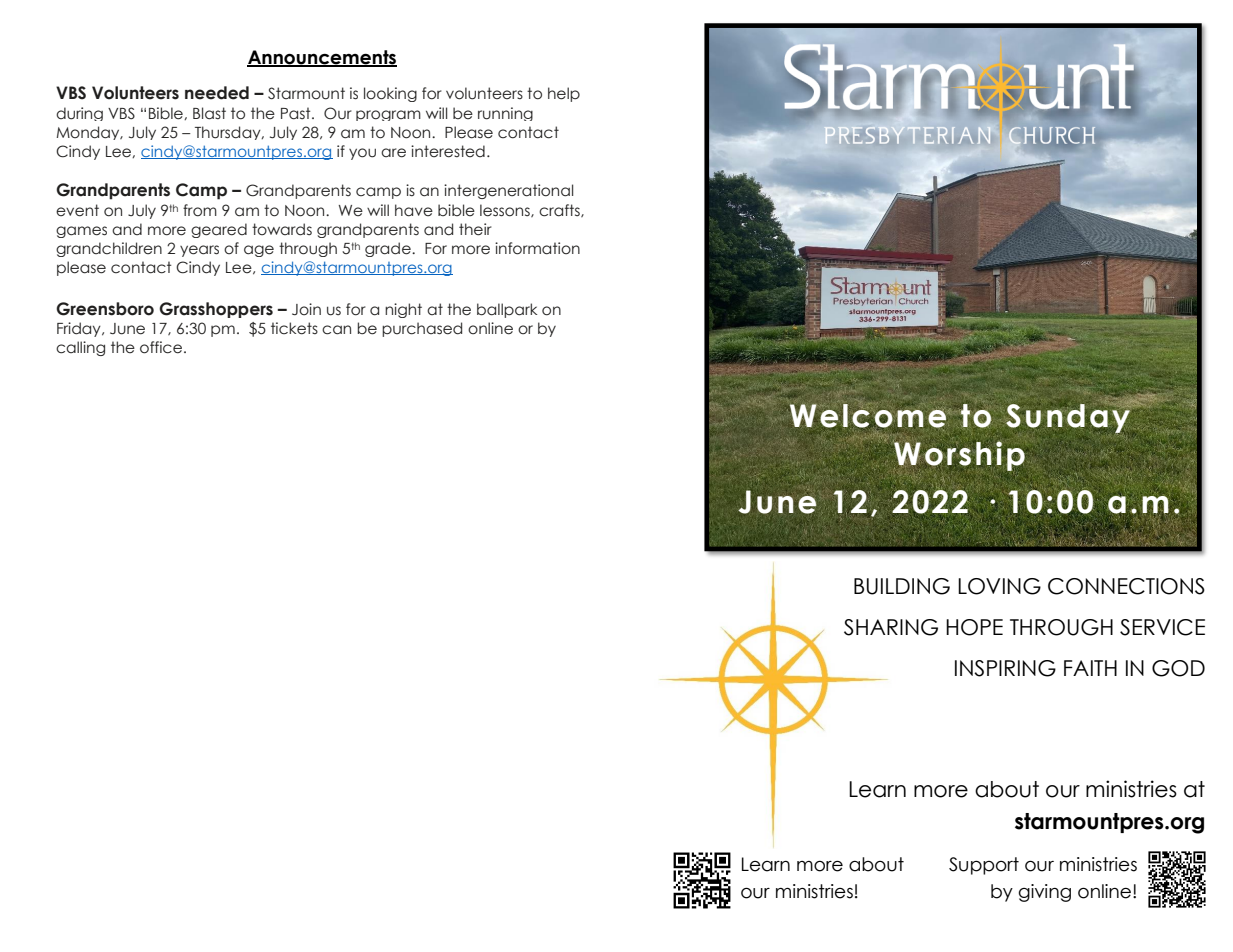 This image has height=952, width=1233. What do you see at coordinates (199, 251) in the image?
I see `years` at bounding box center [199, 251].
